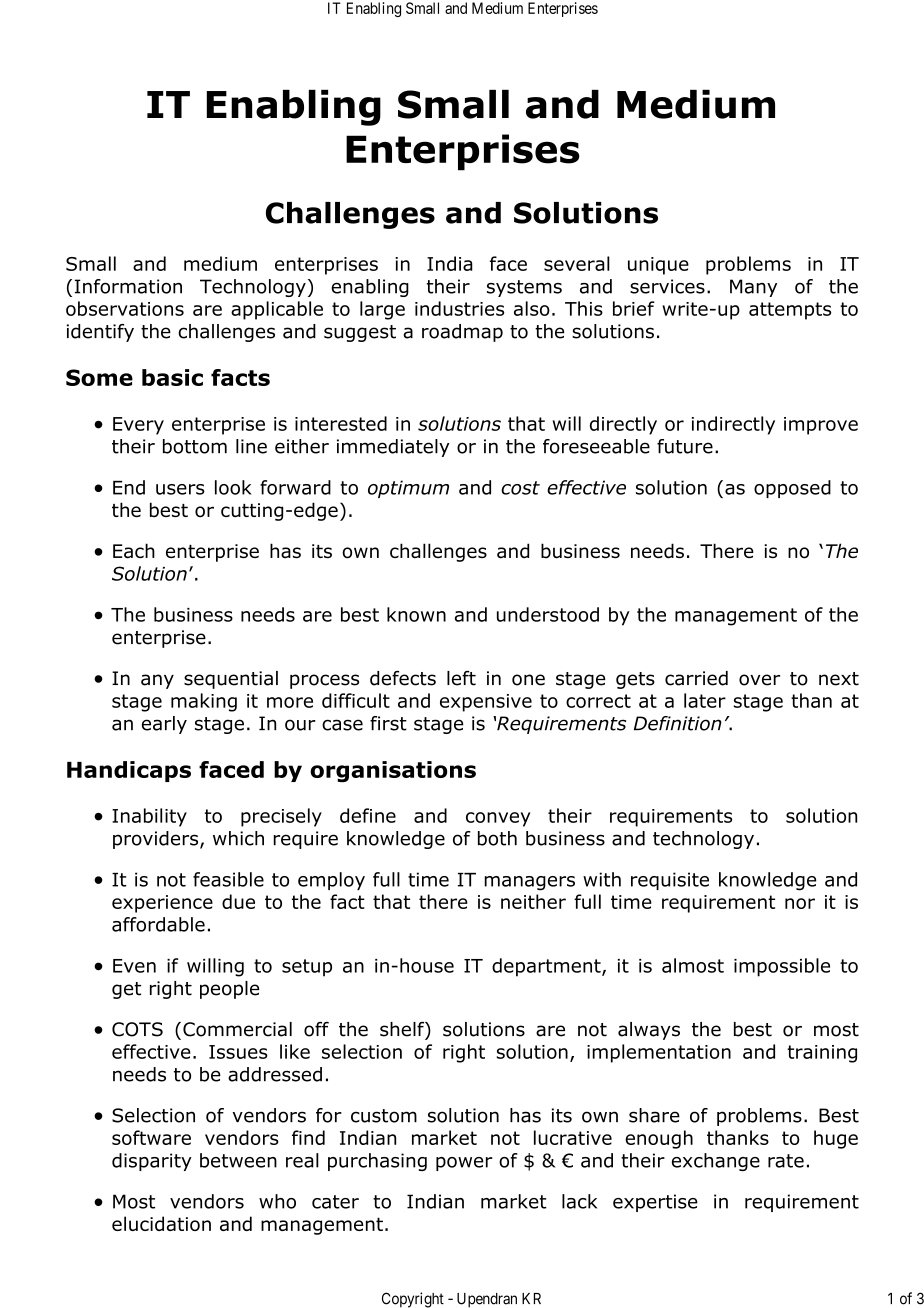 This page has width=924, height=1308. What do you see at coordinates (164, 725) in the page?
I see `early` at bounding box center [164, 725].
